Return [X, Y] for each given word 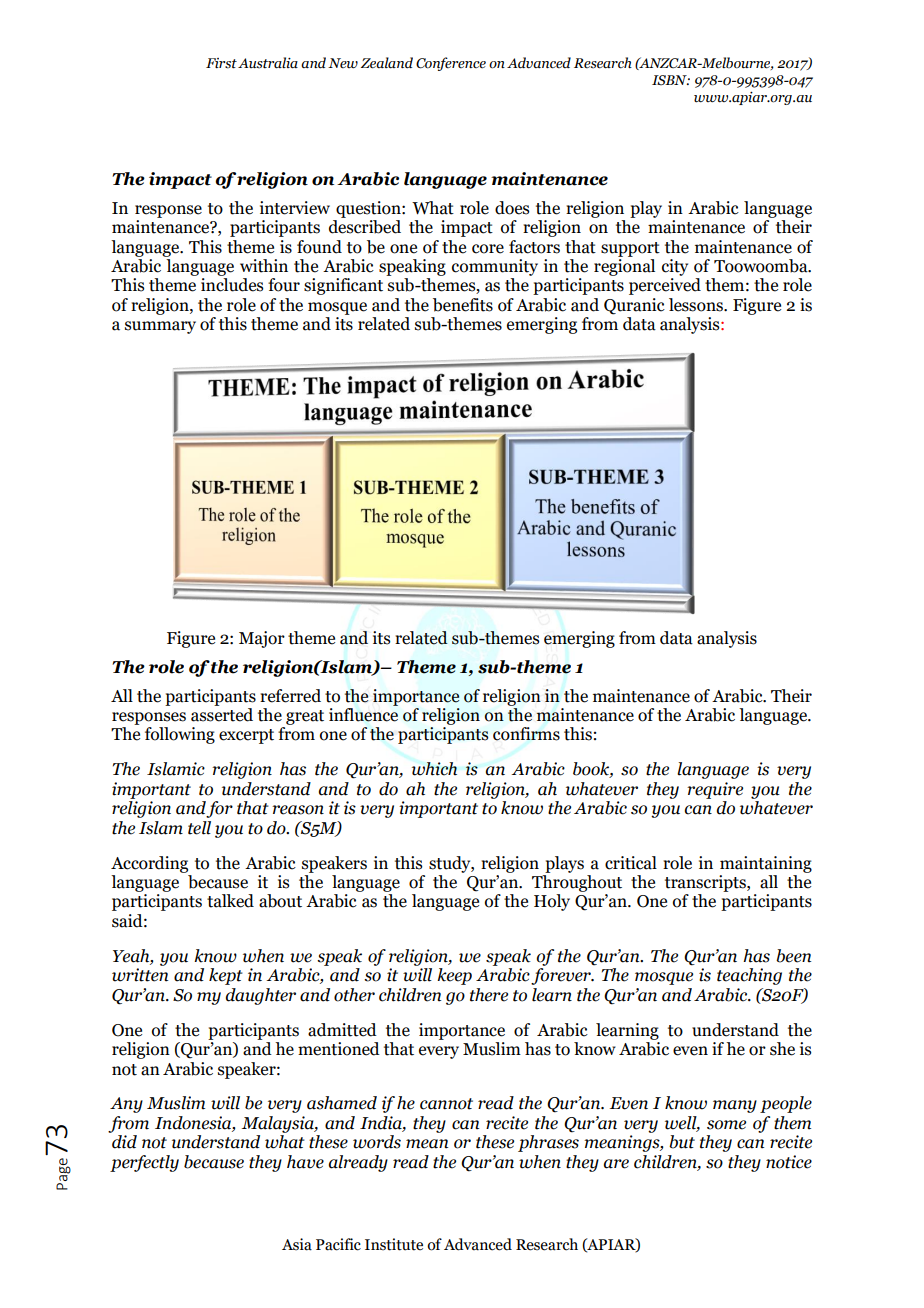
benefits [463, 305]
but [682, 1142]
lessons [697, 305]
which [434, 769]
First [221, 63]
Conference [451, 64]
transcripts [706, 883]
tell [199, 828]
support [630, 249]
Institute [394, 1244]
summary [160, 327]
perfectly [144, 1163]
